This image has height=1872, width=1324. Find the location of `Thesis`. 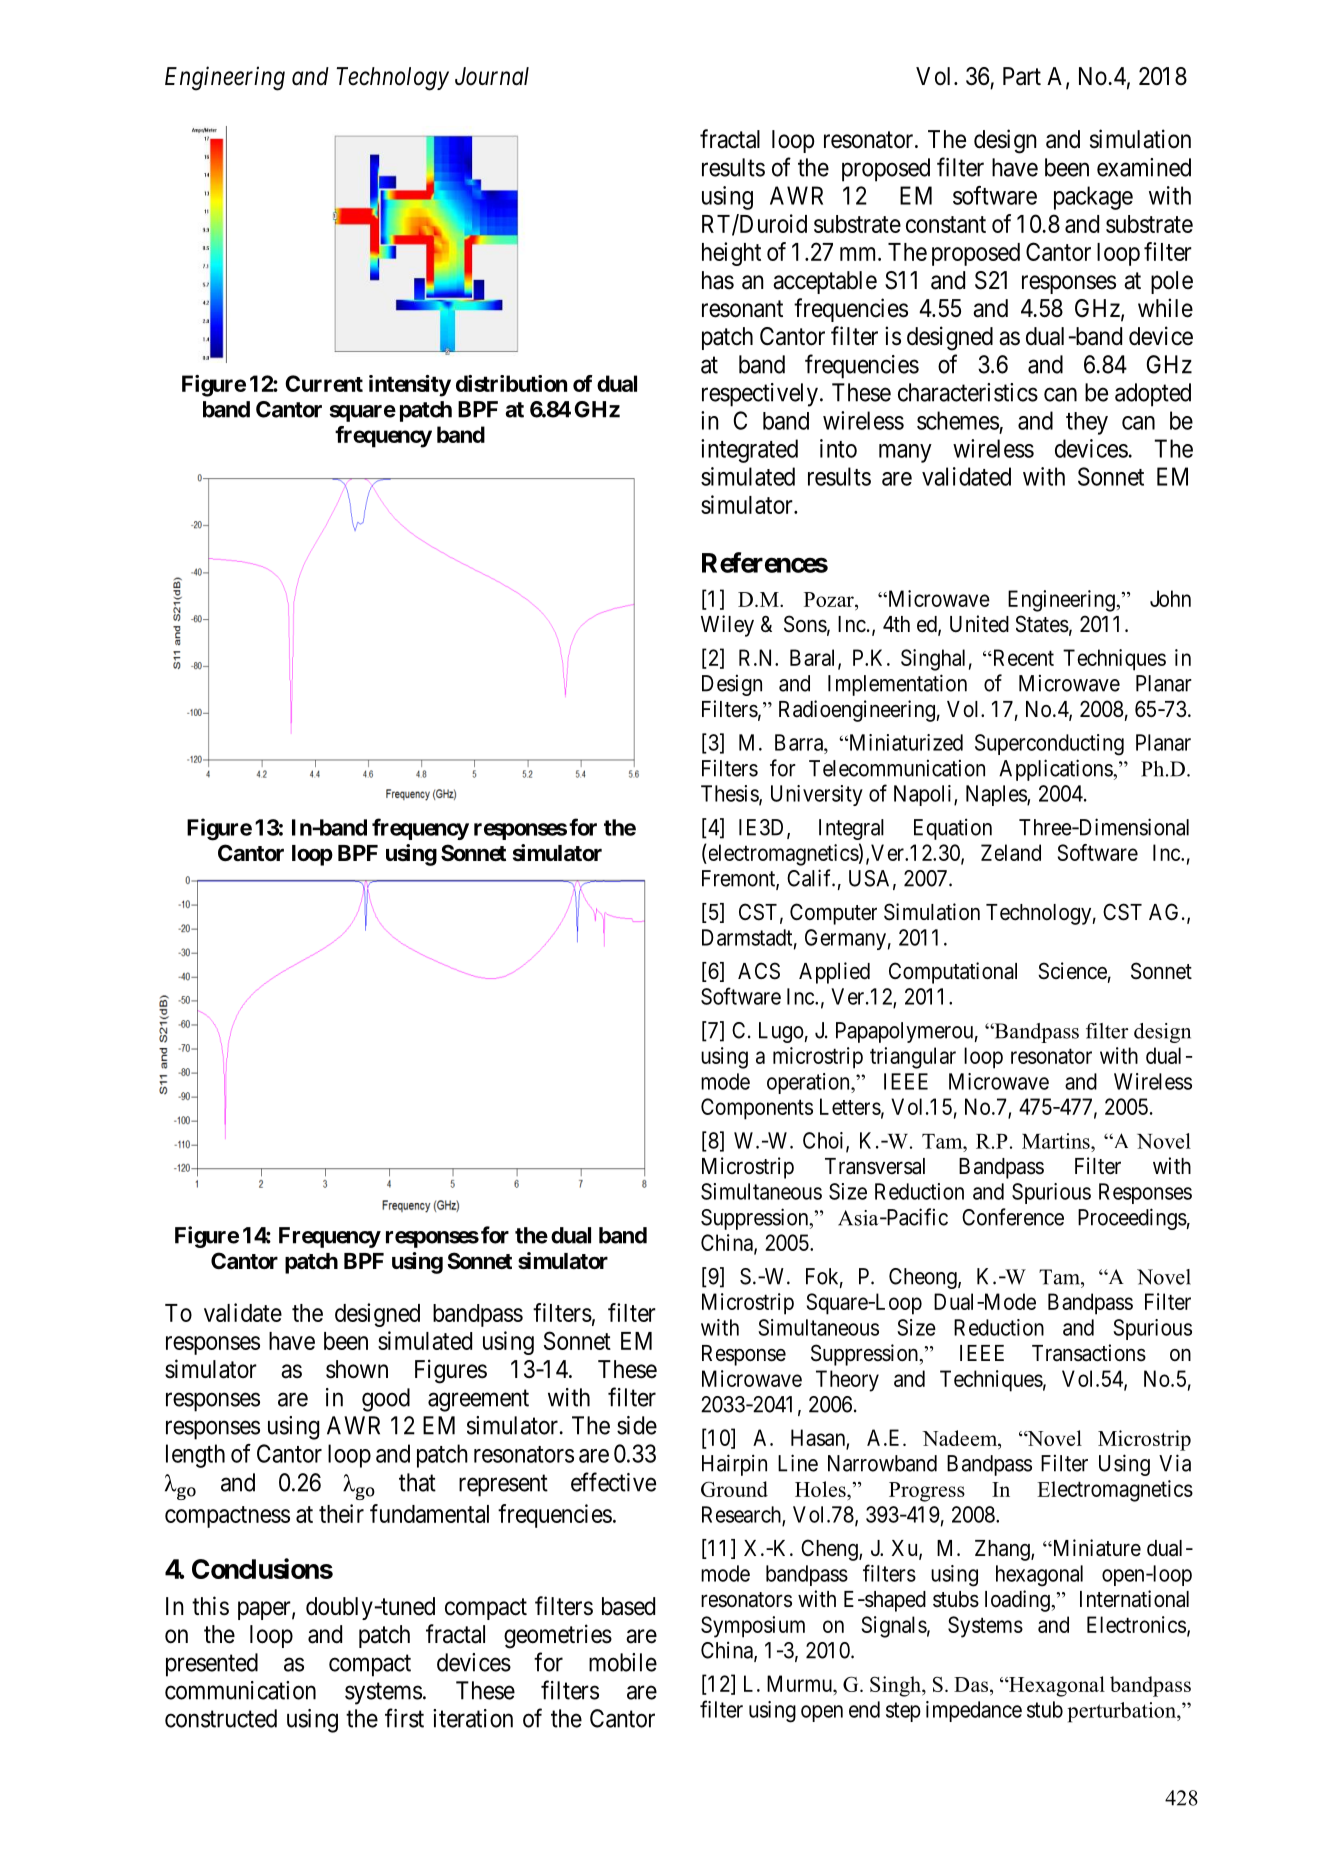

Thesis is located at coordinates (730, 794).
